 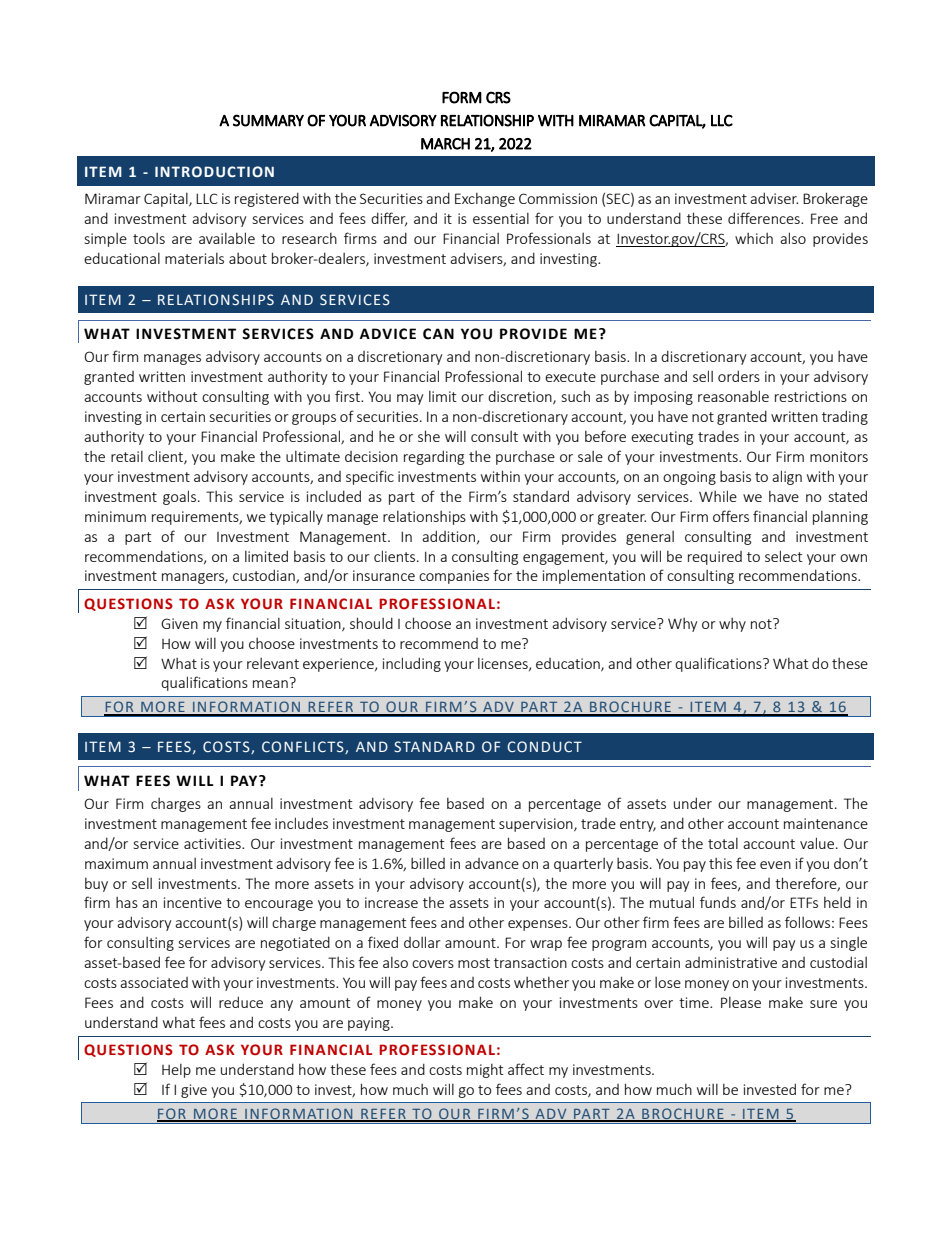 What do you see at coordinates (176, 1071) in the document?
I see `Help` at bounding box center [176, 1071].
